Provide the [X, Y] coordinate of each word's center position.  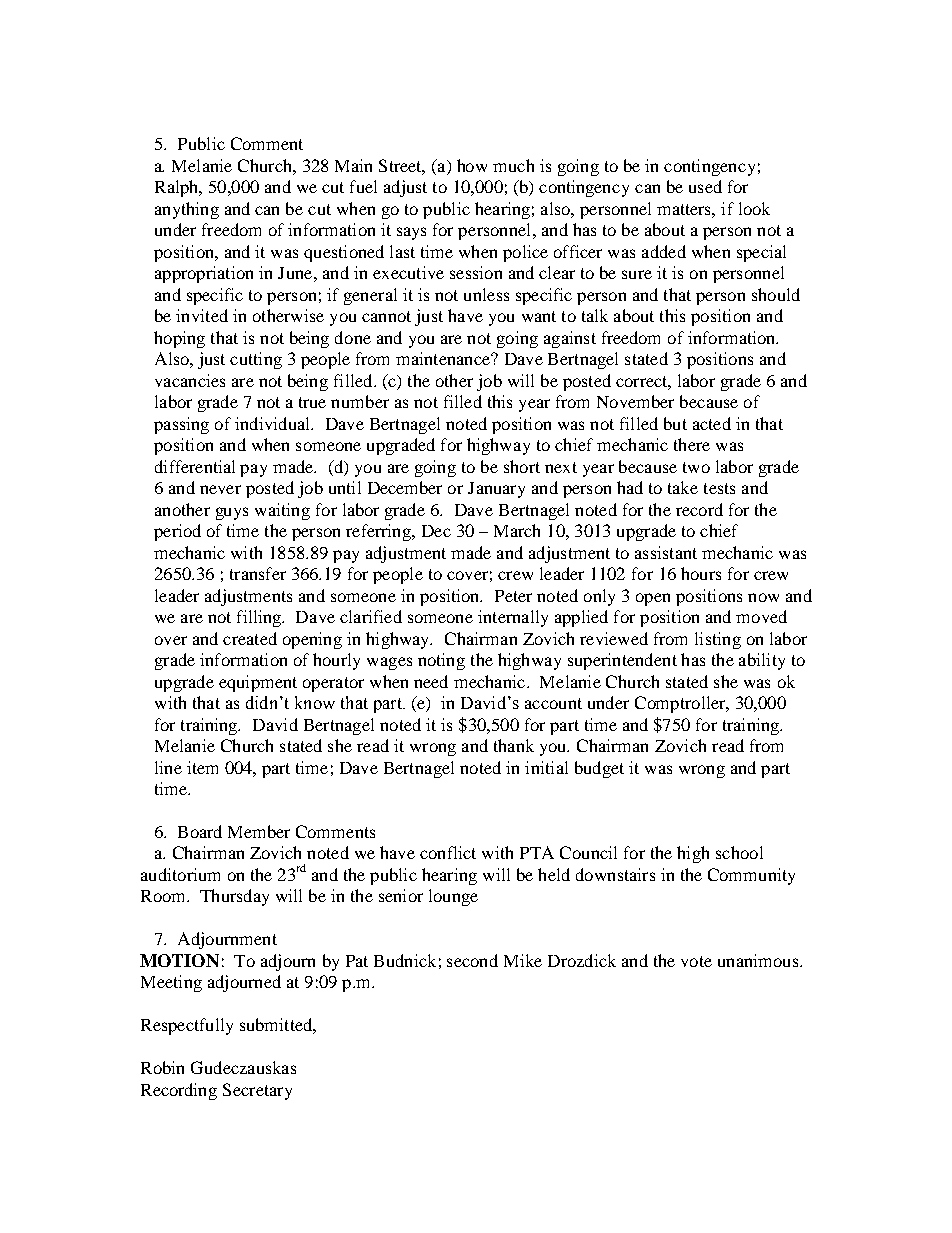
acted [712, 423]
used [705, 186]
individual [273, 423]
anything [187, 210]
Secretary [257, 1091]
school [739, 852]
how [472, 165]
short [522, 466]
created [250, 638]
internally [513, 618]
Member [259, 831]
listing [718, 640]
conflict [448, 852]
